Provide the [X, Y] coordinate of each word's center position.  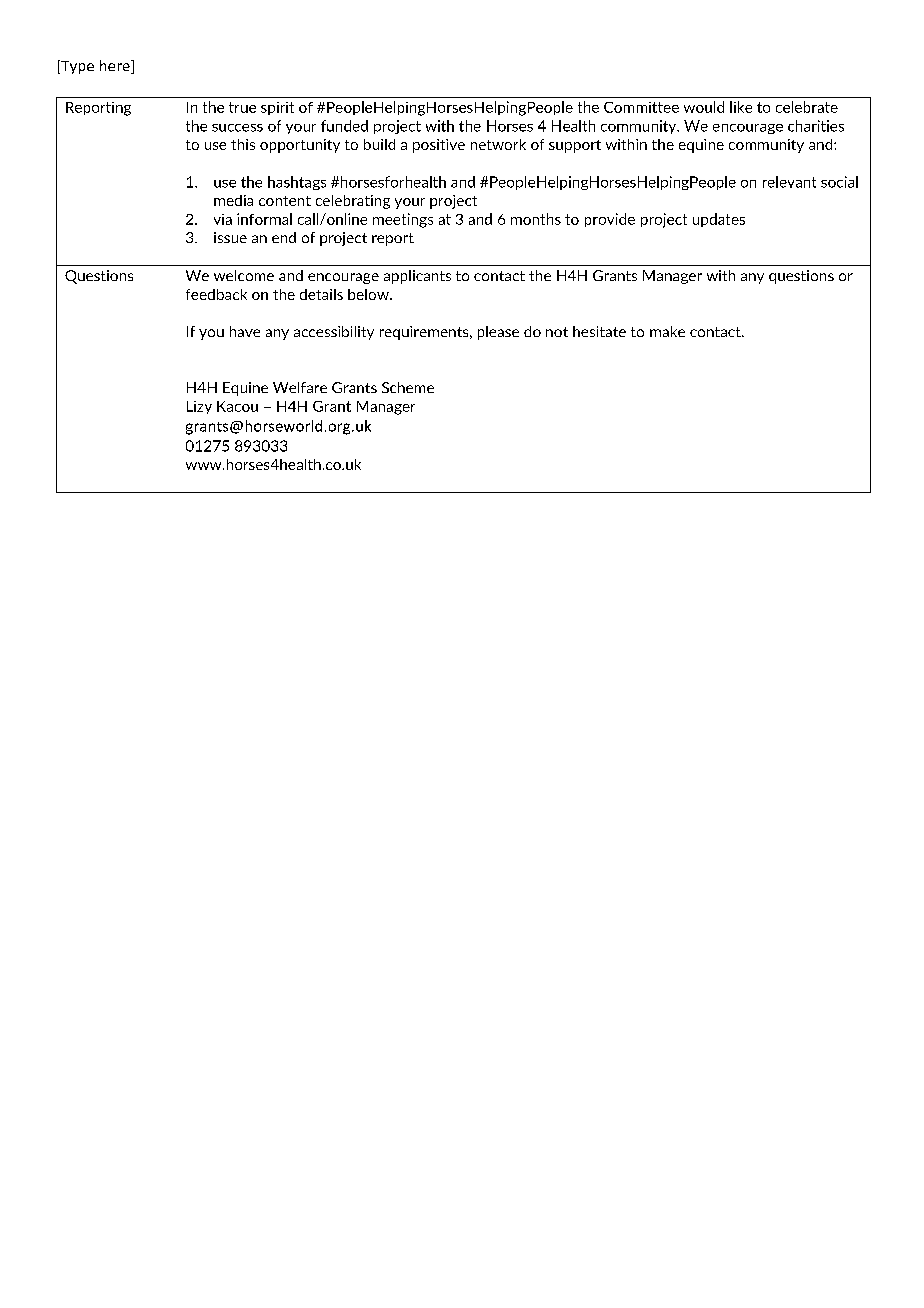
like [741, 107]
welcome [244, 275]
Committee [641, 107]
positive [439, 146]
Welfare [300, 387]
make [667, 331]
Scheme [408, 387]
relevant [789, 182]
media [233, 200]
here [116, 67]
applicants [417, 277]
